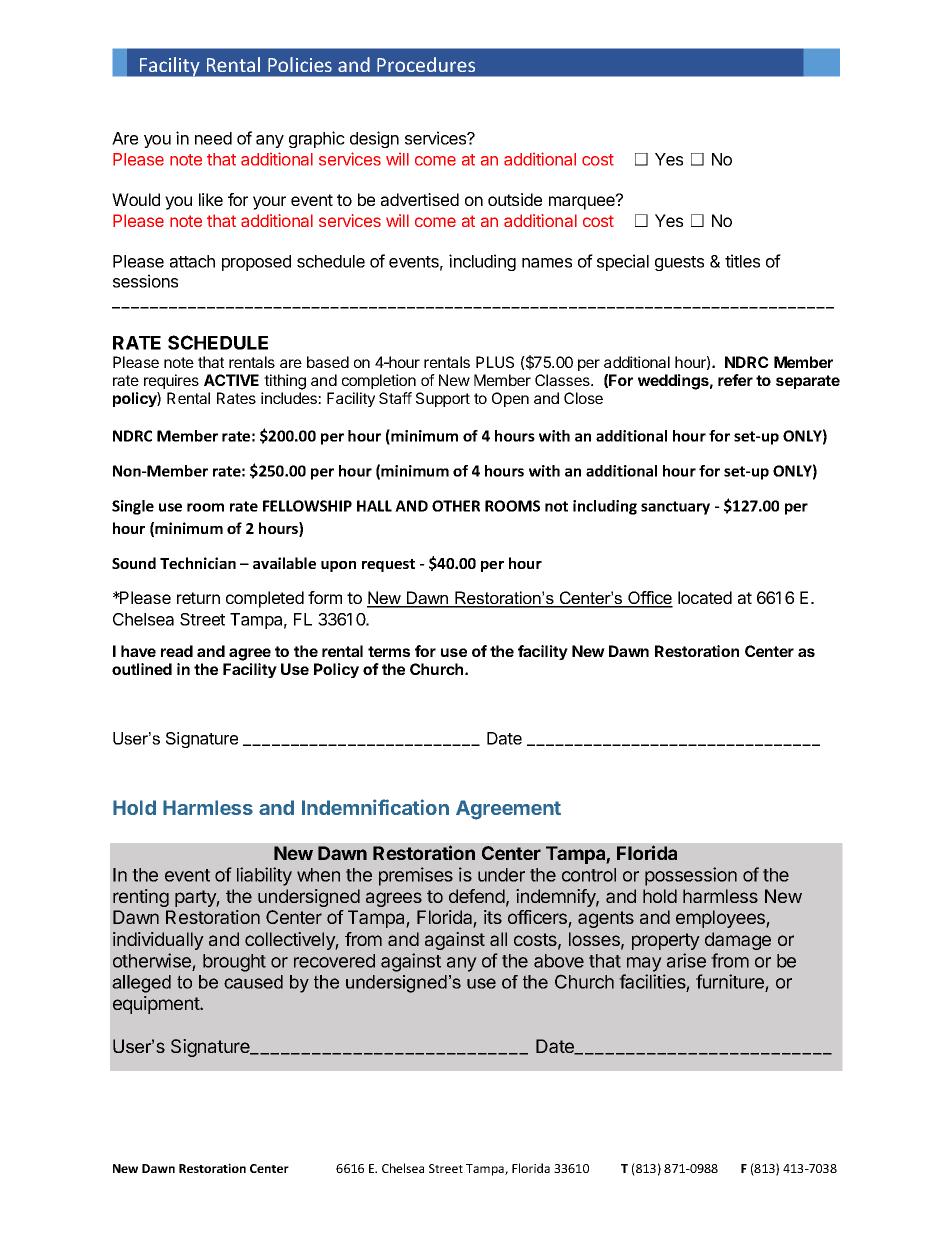 This image has width=952, height=1233. What do you see at coordinates (493, 917) in the image?
I see `its` at bounding box center [493, 917].
